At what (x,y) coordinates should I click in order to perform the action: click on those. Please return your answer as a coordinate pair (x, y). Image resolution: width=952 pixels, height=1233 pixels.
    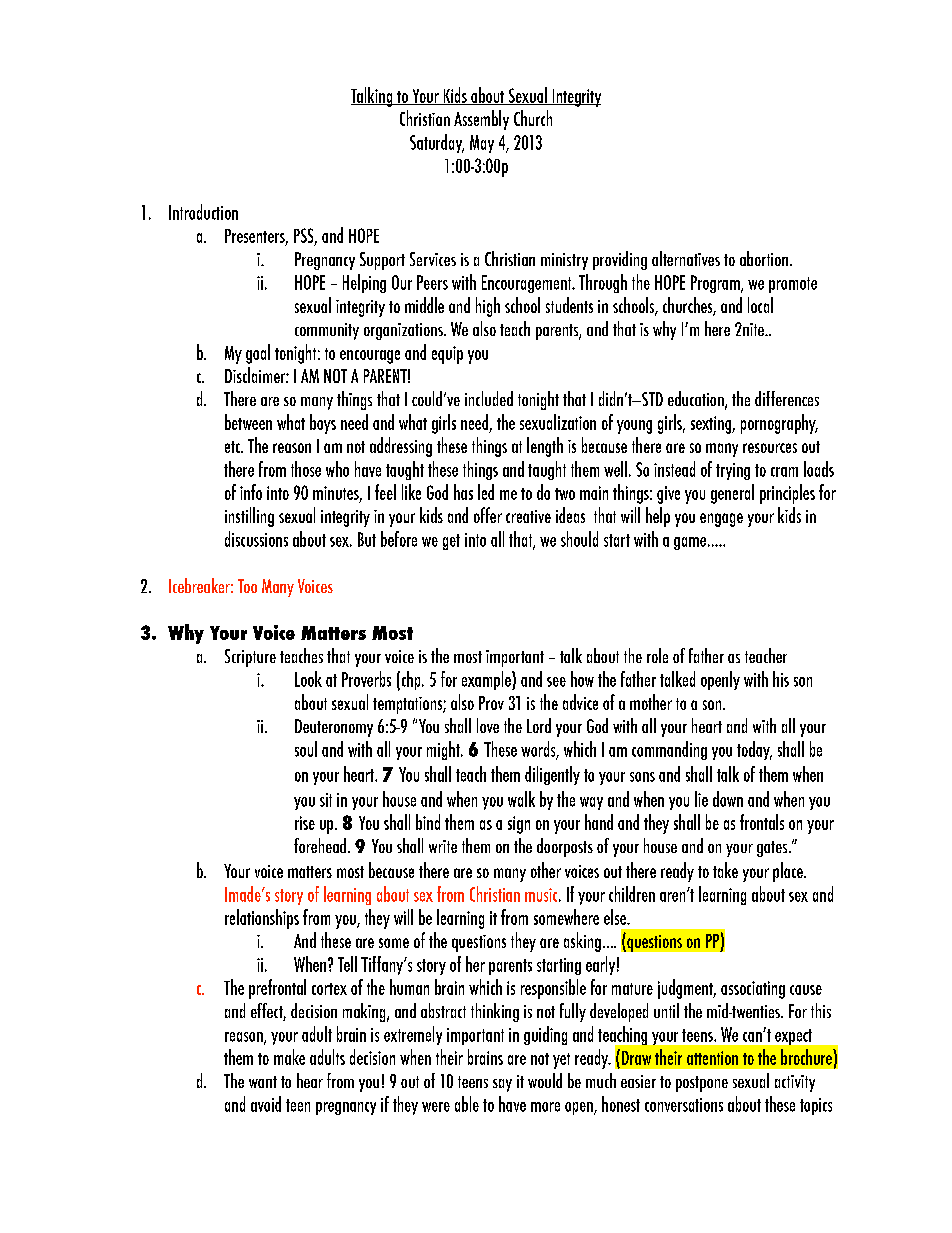
    Looking at the image, I should click on (306, 469).
